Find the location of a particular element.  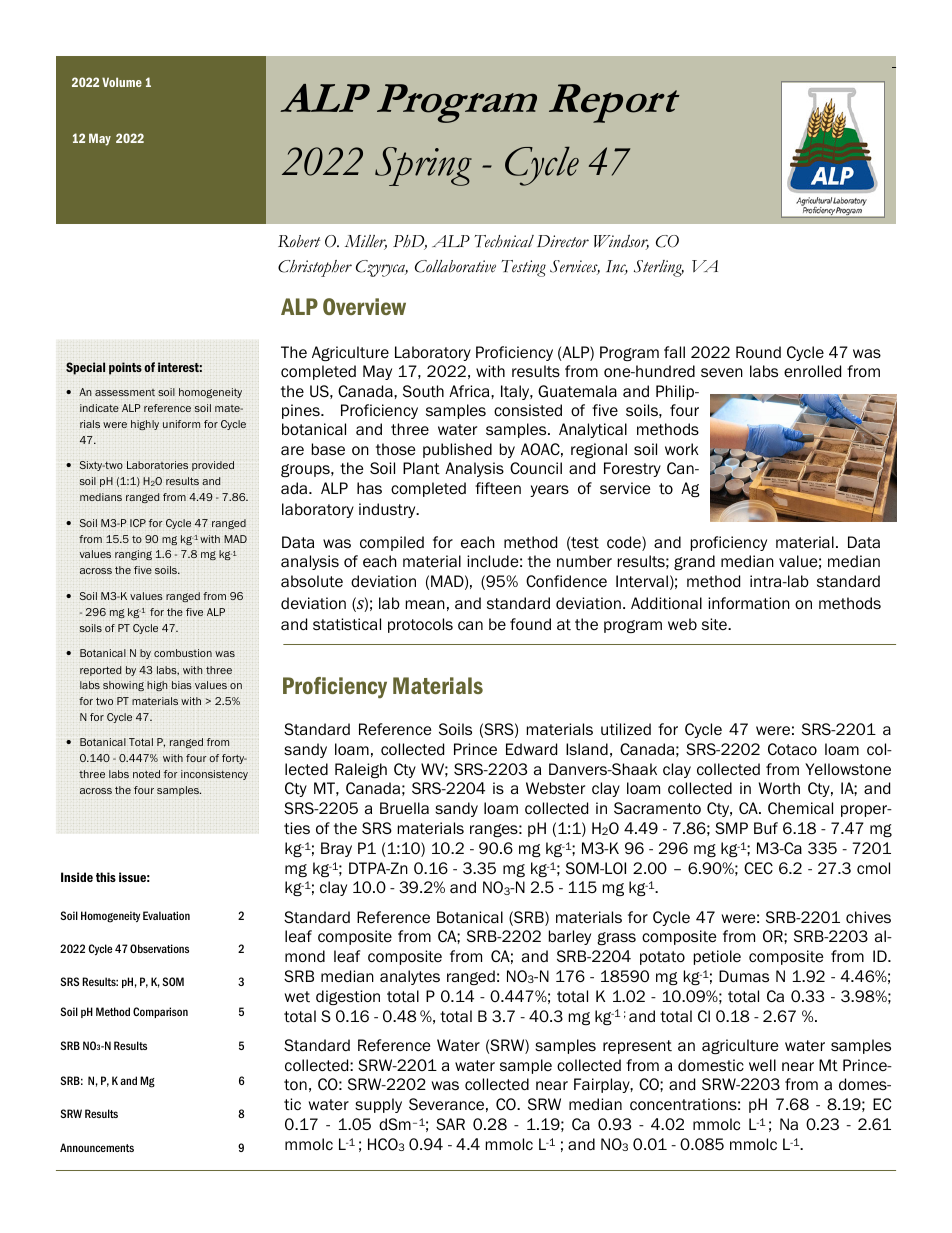

well is located at coordinates (762, 1065).
